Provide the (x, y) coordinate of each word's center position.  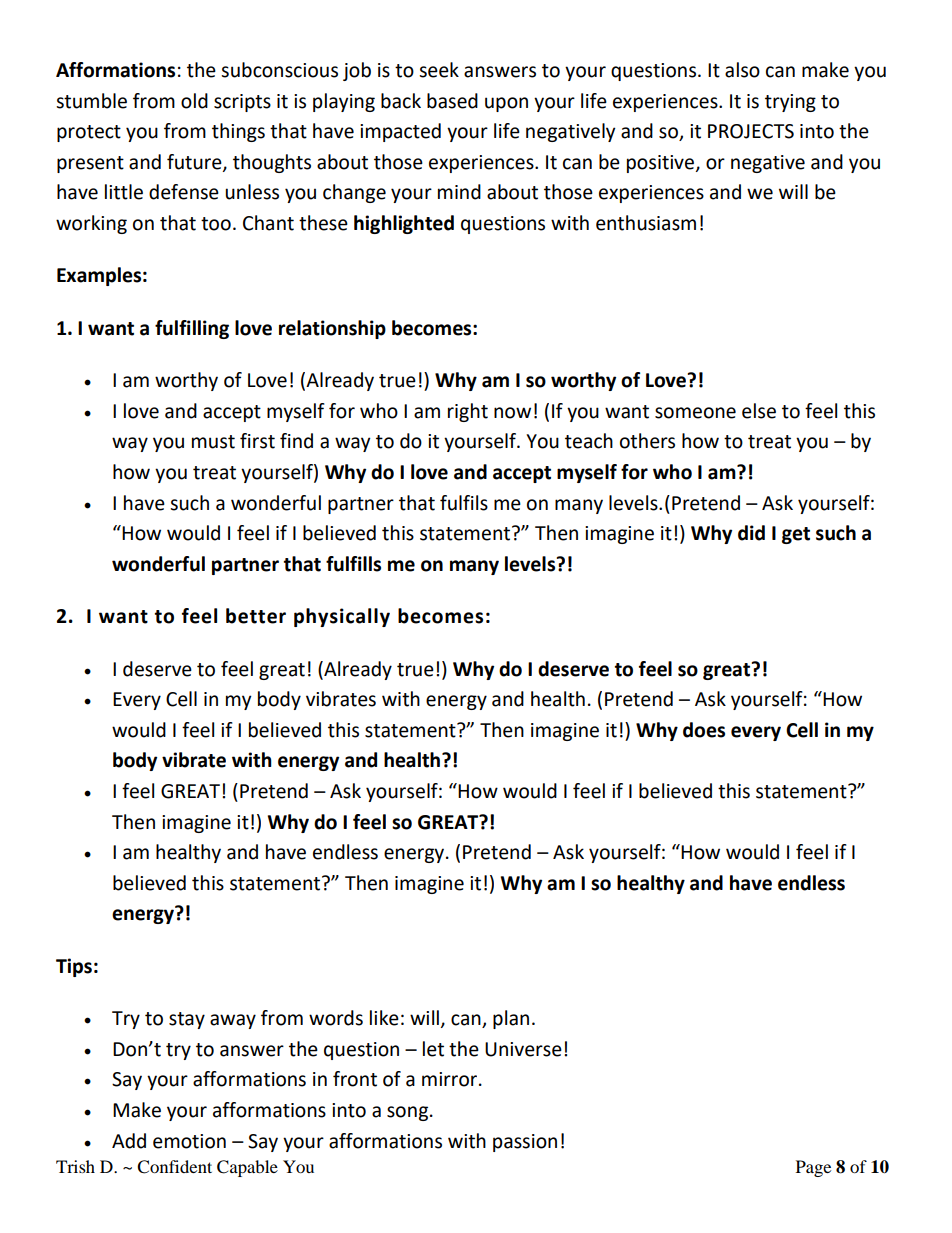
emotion (189, 1141)
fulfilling (192, 329)
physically (342, 617)
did (751, 533)
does (704, 730)
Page (813, 1168)
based (452, 101)
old (194, 101)
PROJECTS (751, 131)
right (468, 412)
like (384, 1018)
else (759, 411)
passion (525, 1143)
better (256, 616)
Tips (74, 967)
